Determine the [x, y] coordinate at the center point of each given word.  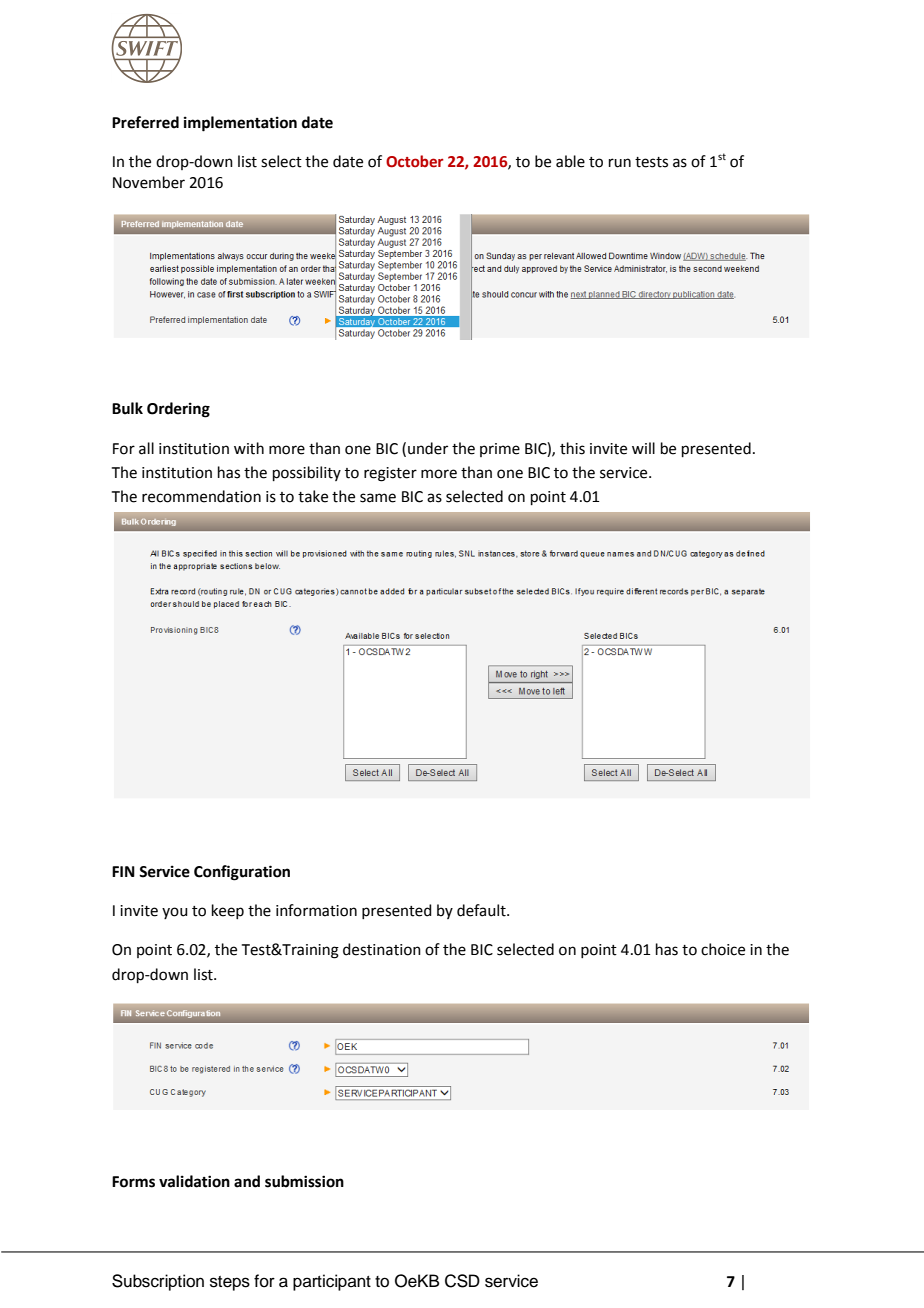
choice [723, 949]
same [378, 498]
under [428, 448]
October [415, 161]
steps [230, 1283]
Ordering [178, 410]
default [482, 910]
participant [332, 1282]
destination [382, 949]
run [620, 163]
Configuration [242, 873]
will [643, 448]
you [175, 913]
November [149, 182]
